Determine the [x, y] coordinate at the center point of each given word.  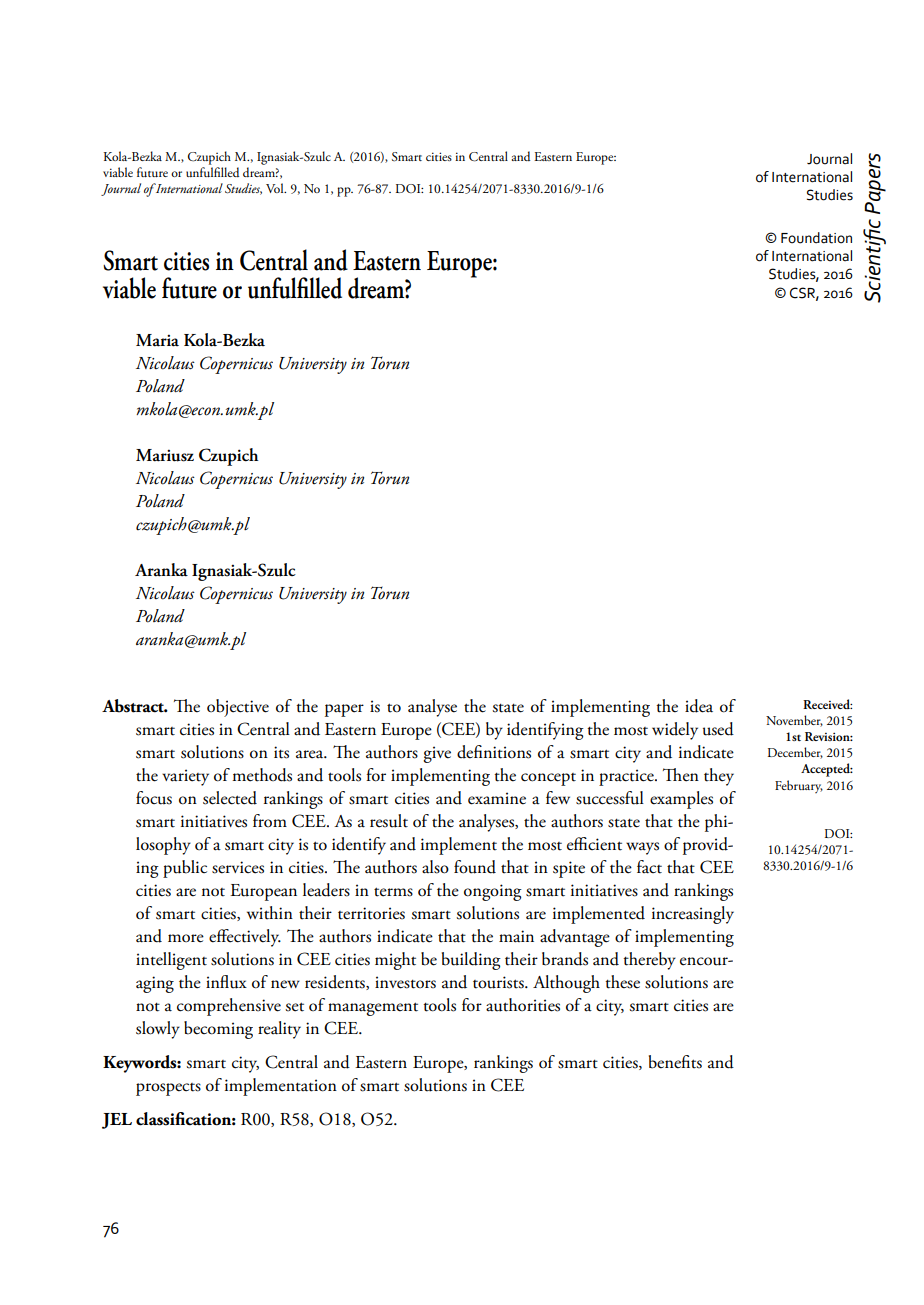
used [718, 729]
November [794, 721]
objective [238, 708]
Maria [157, 340]
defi [470, 752]
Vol [276, 188]
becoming [218, 1030]
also [435, 867]
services [238, 867]
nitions [507, 752]
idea [699, 706]
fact [649, 867]
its [281, 752]
